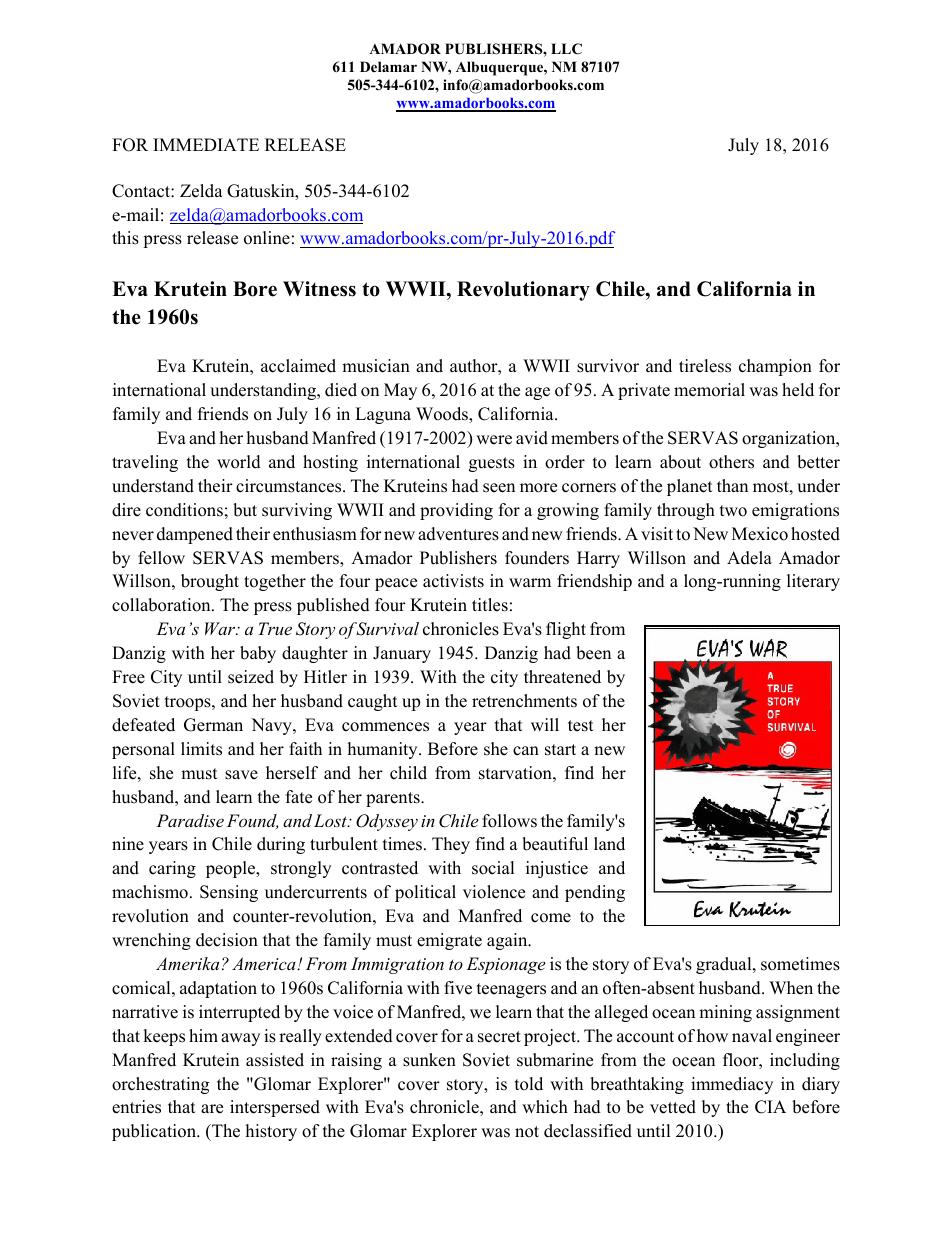 This screenshot has width=952, height=1233. I want to click on Paradise, so click(190, 820).
